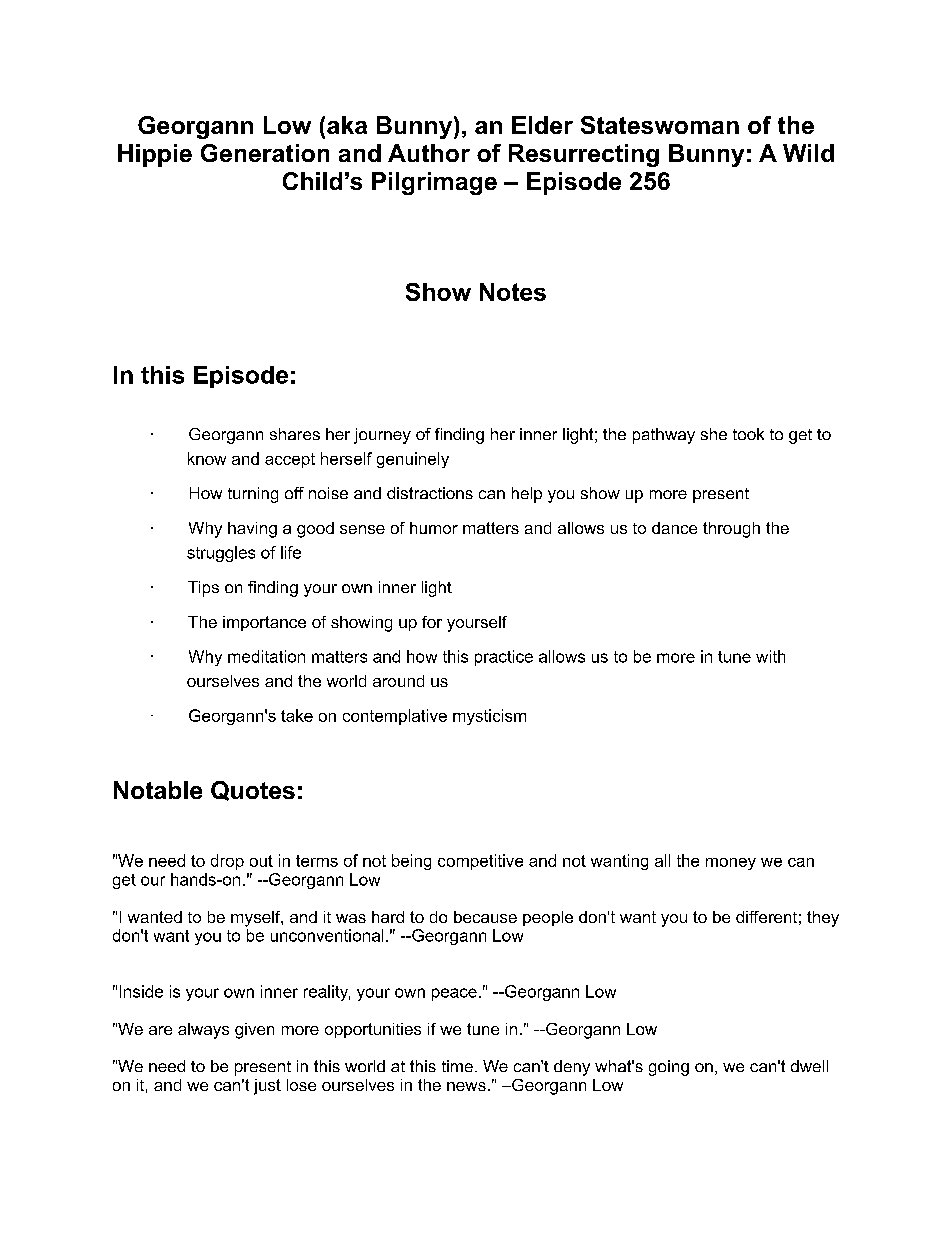 The image size is (952, 1233). Describe the element at coordinates (265, 153) in the screenshot. I see `Generation` at that location.
